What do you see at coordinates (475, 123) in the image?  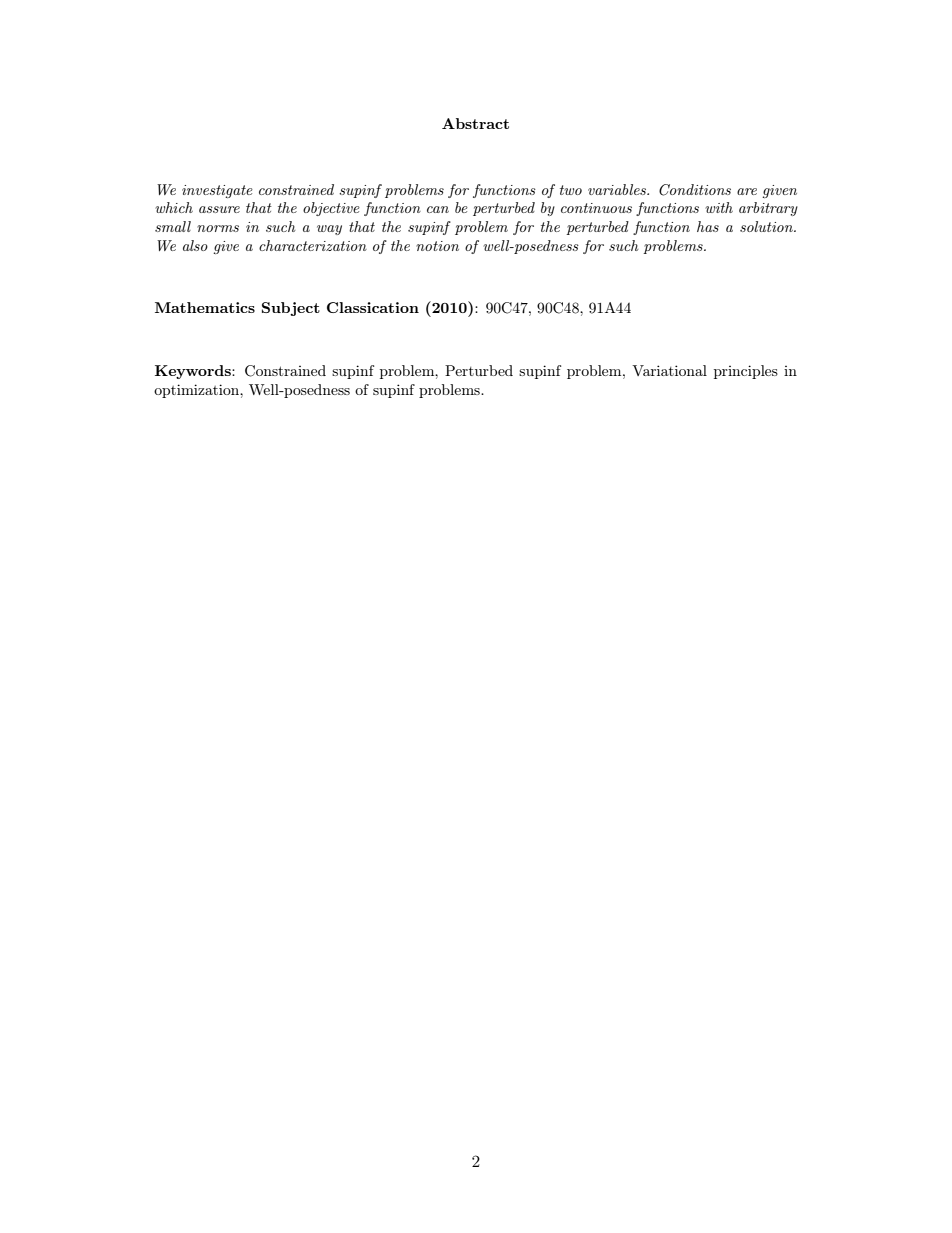 I see `Abstract` at bounding box center [475, 123].
